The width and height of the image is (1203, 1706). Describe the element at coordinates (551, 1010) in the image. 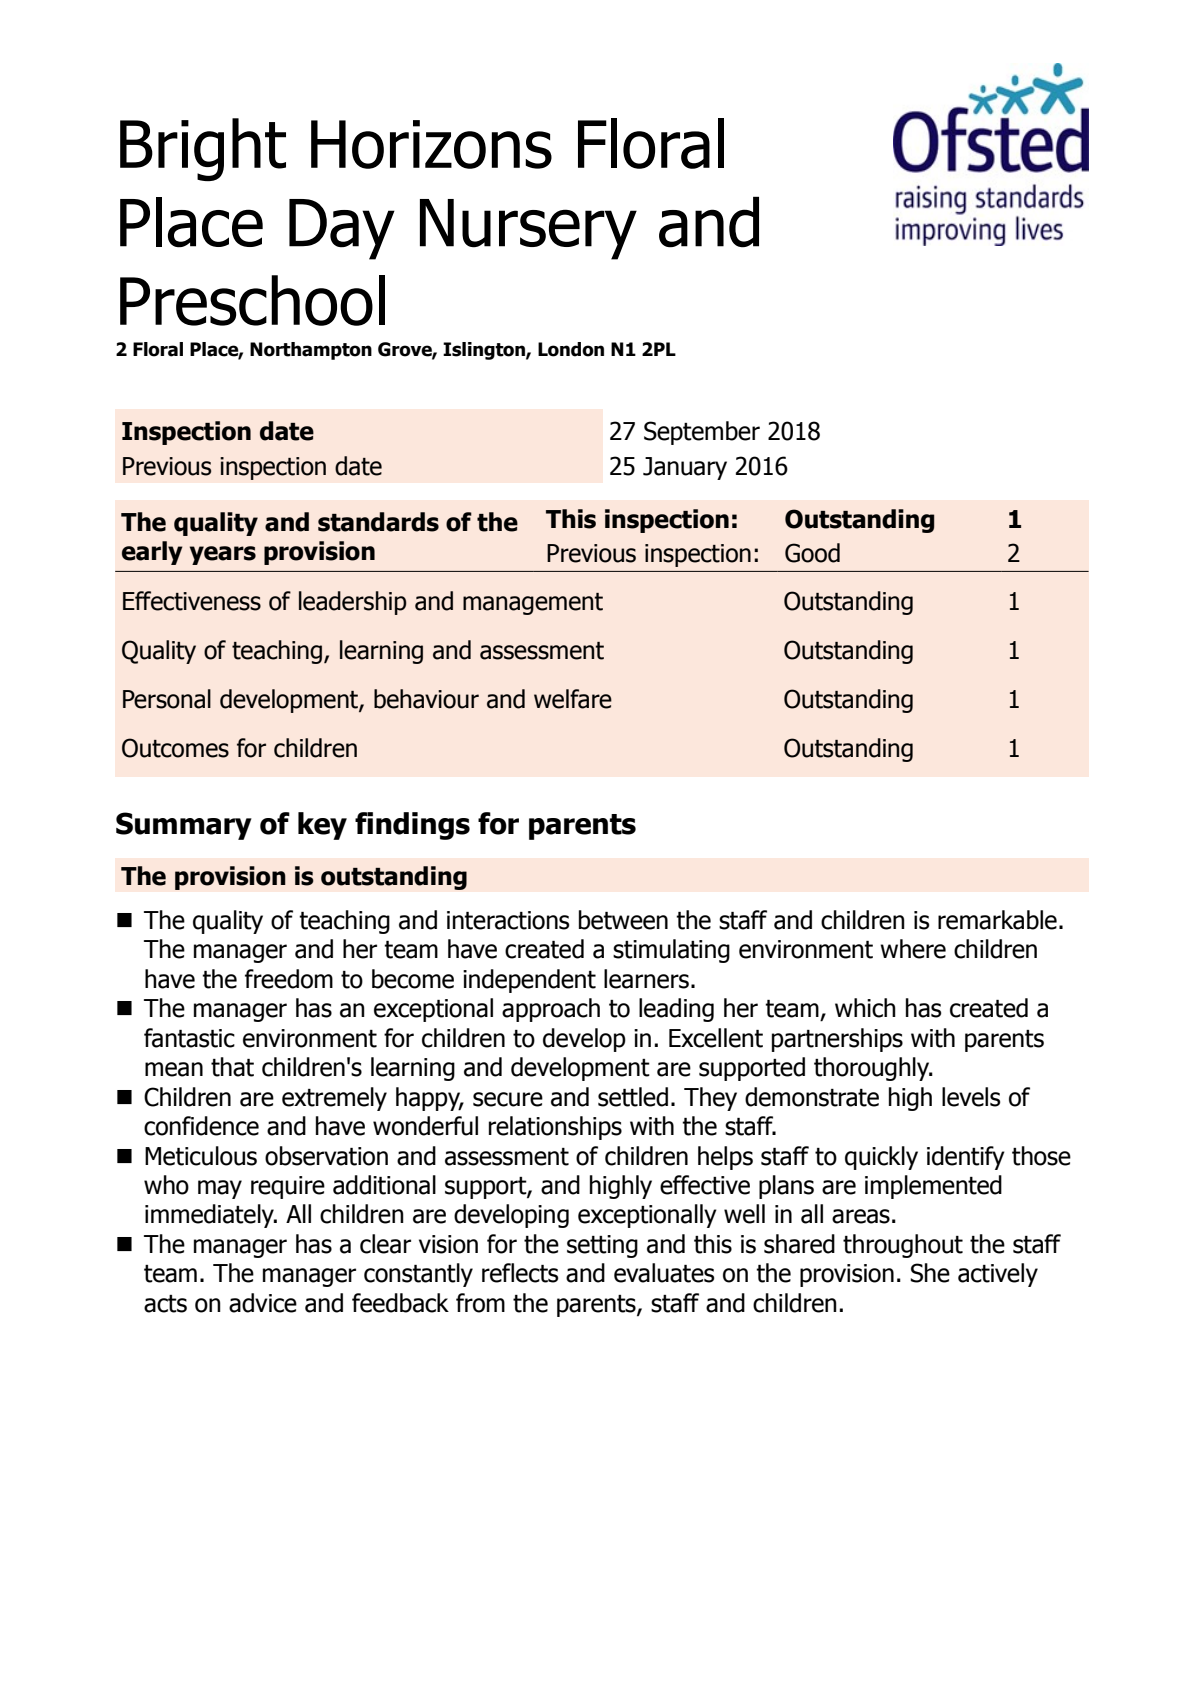

I see `approach` at that location.
